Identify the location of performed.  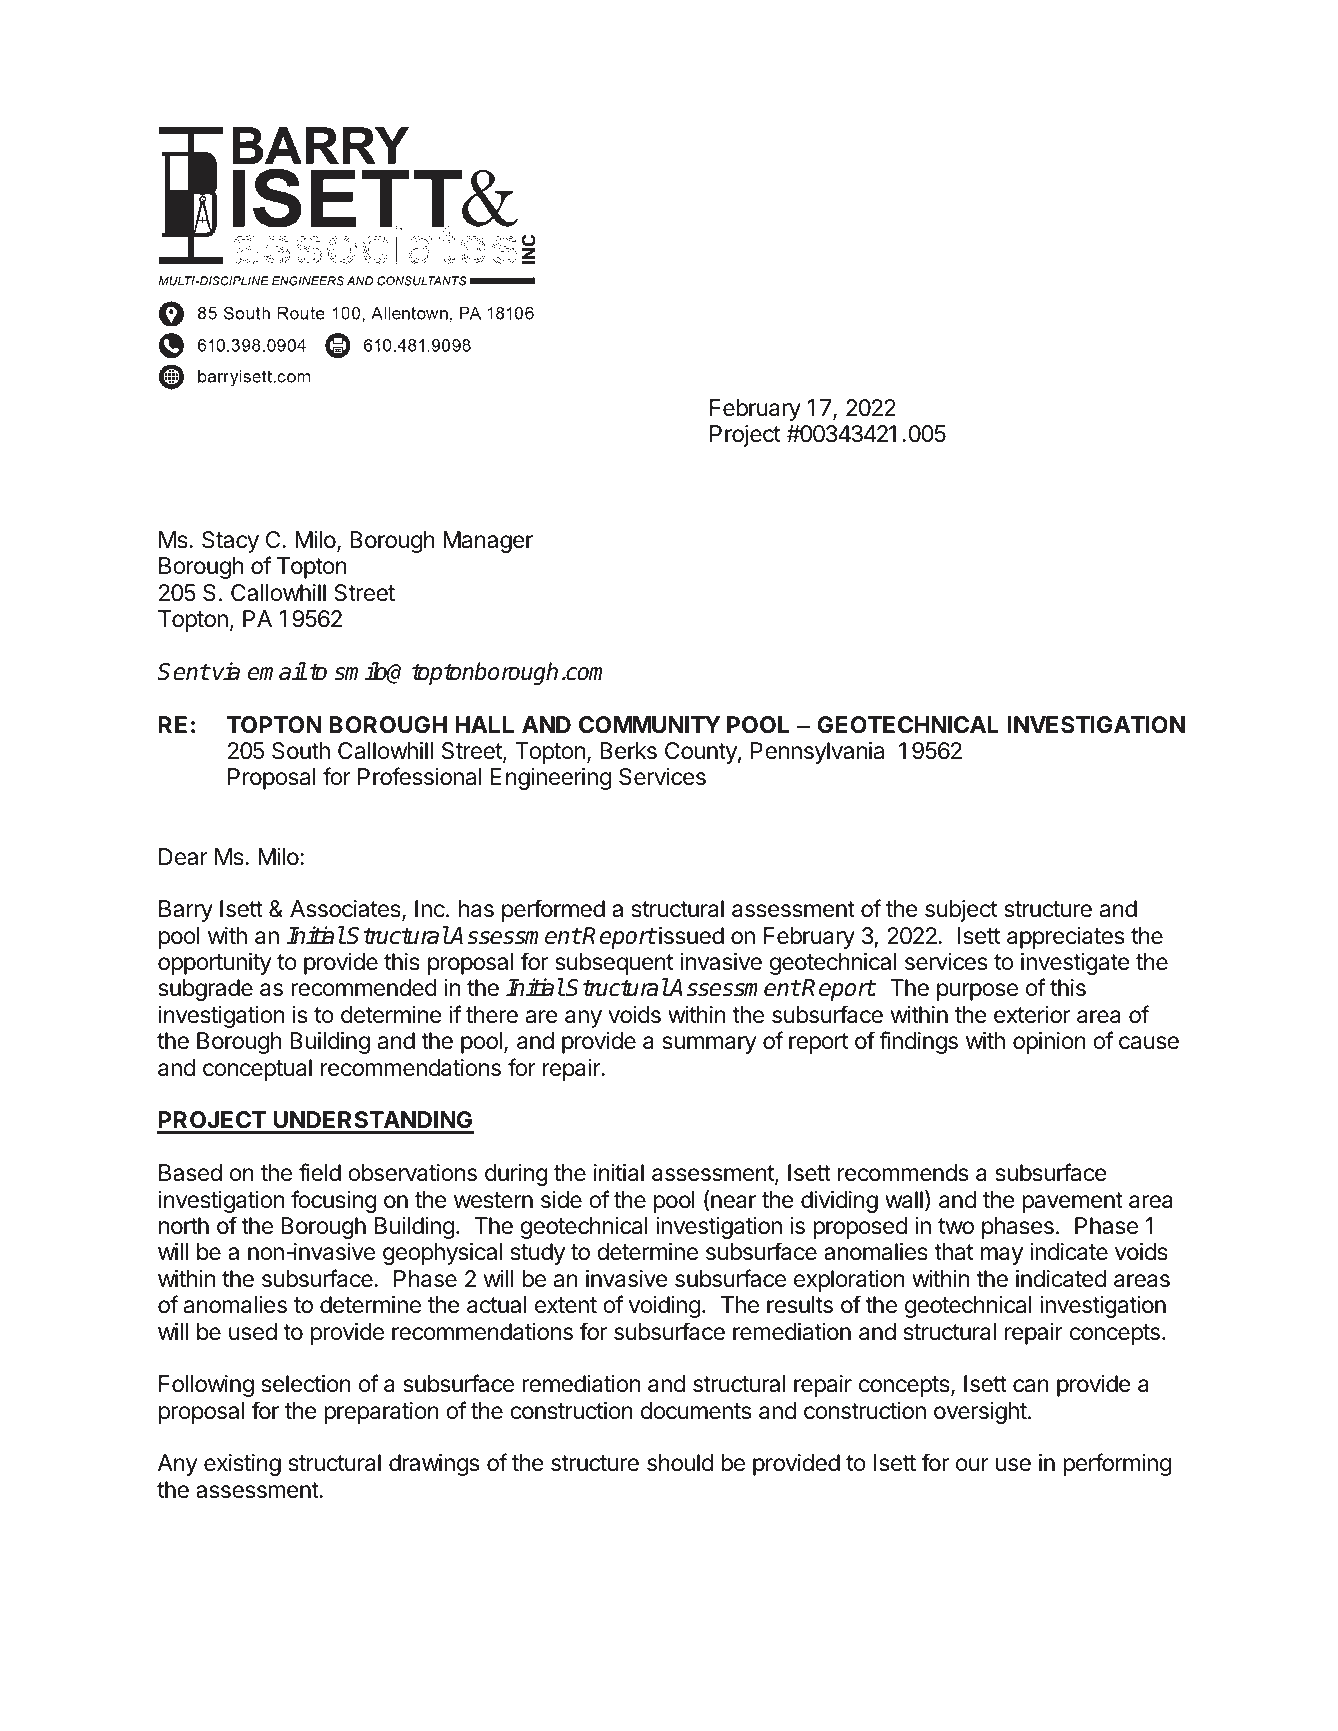
(553, 910).
